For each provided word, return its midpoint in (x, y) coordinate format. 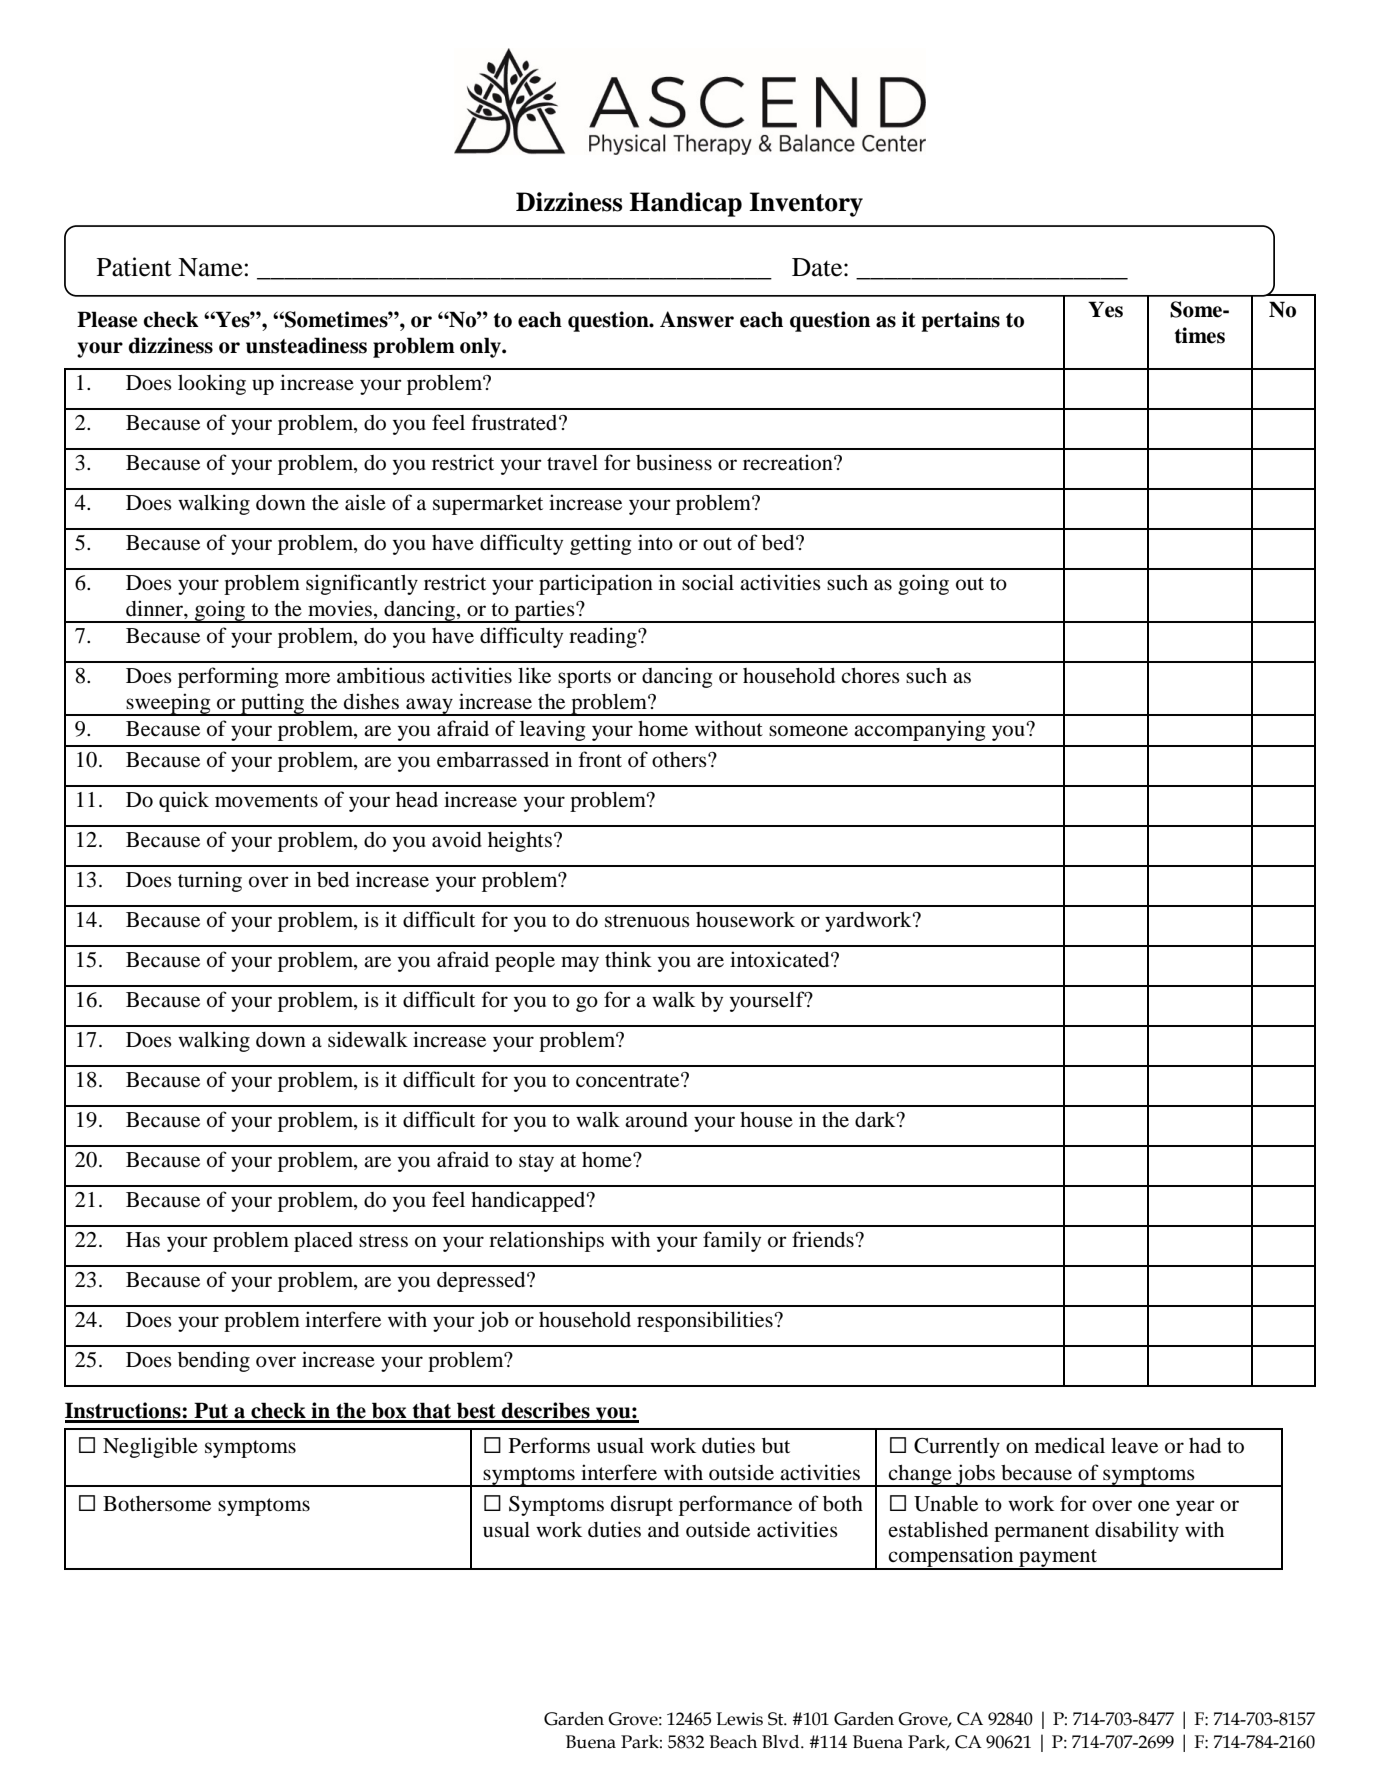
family (732, 1241)
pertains (960, 321)
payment (1058, 1559)
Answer (697, 319)
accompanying (919, 730)
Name (210, 267)
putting (273, 704)
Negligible (150, 1447)
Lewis (739, 1719)
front (600, 759)
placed (323, 1242)
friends (824, 1239)
